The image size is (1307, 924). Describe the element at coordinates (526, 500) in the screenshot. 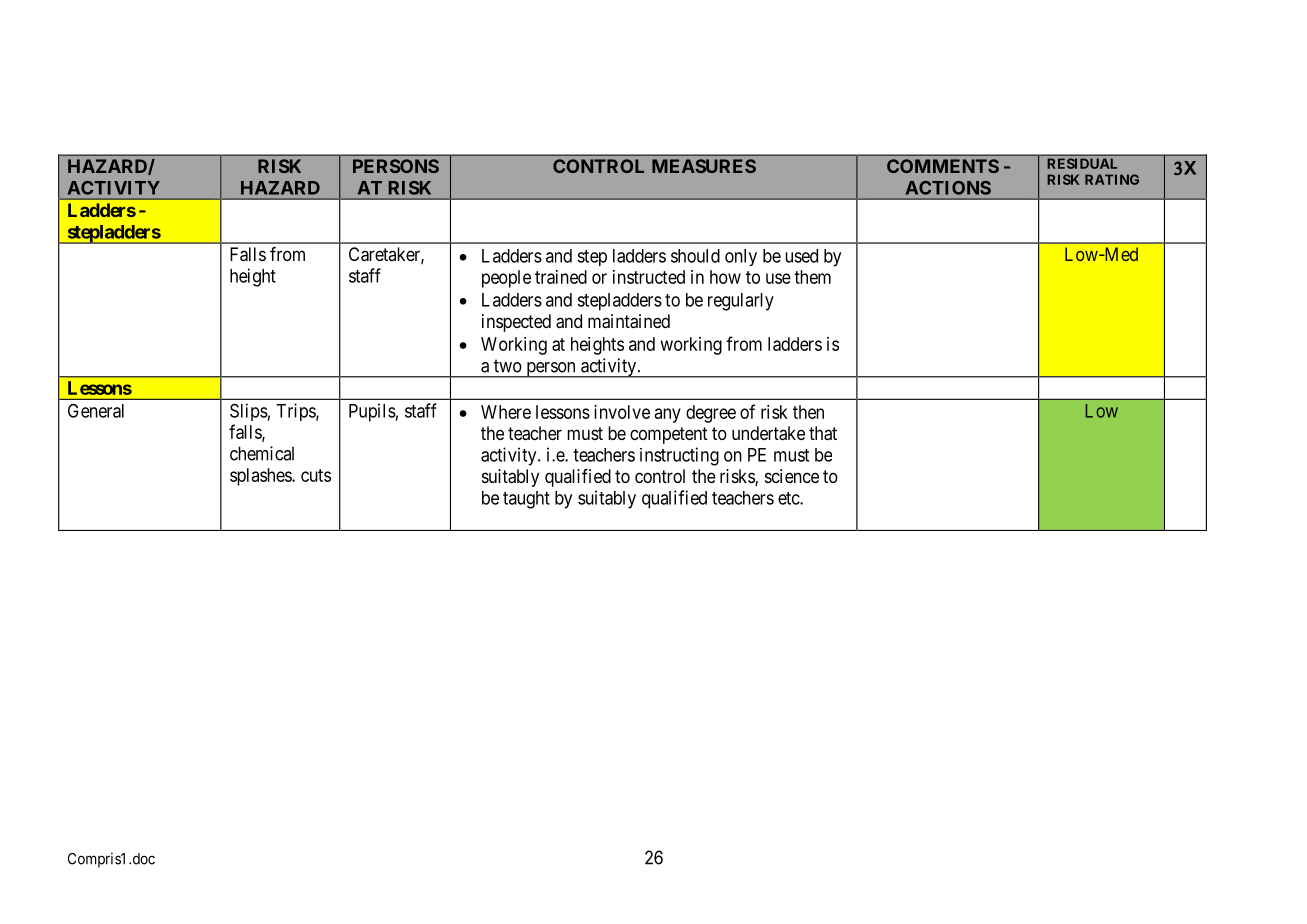

I see `taught` at that location.
